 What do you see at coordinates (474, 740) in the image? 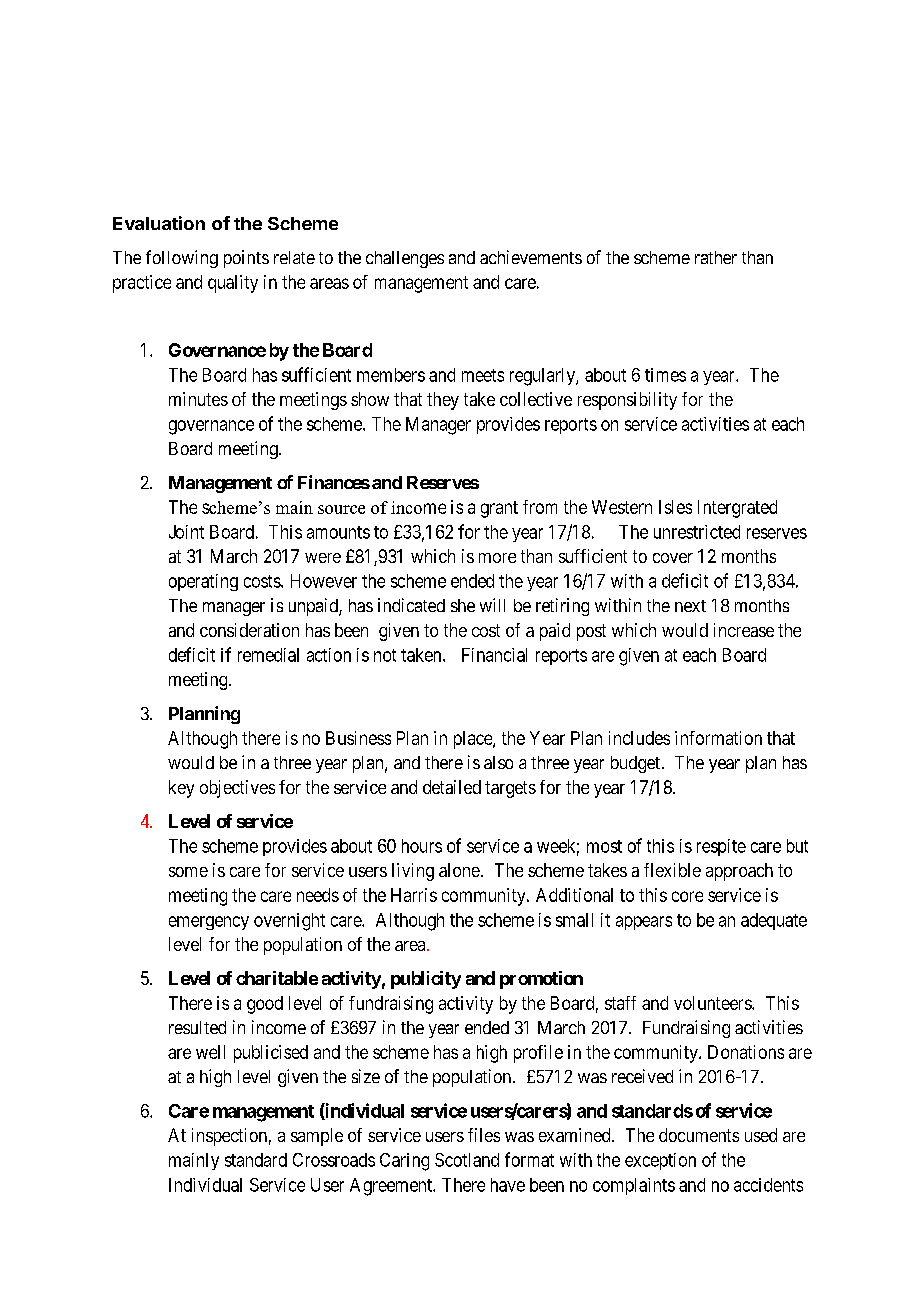
I see `place` at bounding box center [474, 740].
